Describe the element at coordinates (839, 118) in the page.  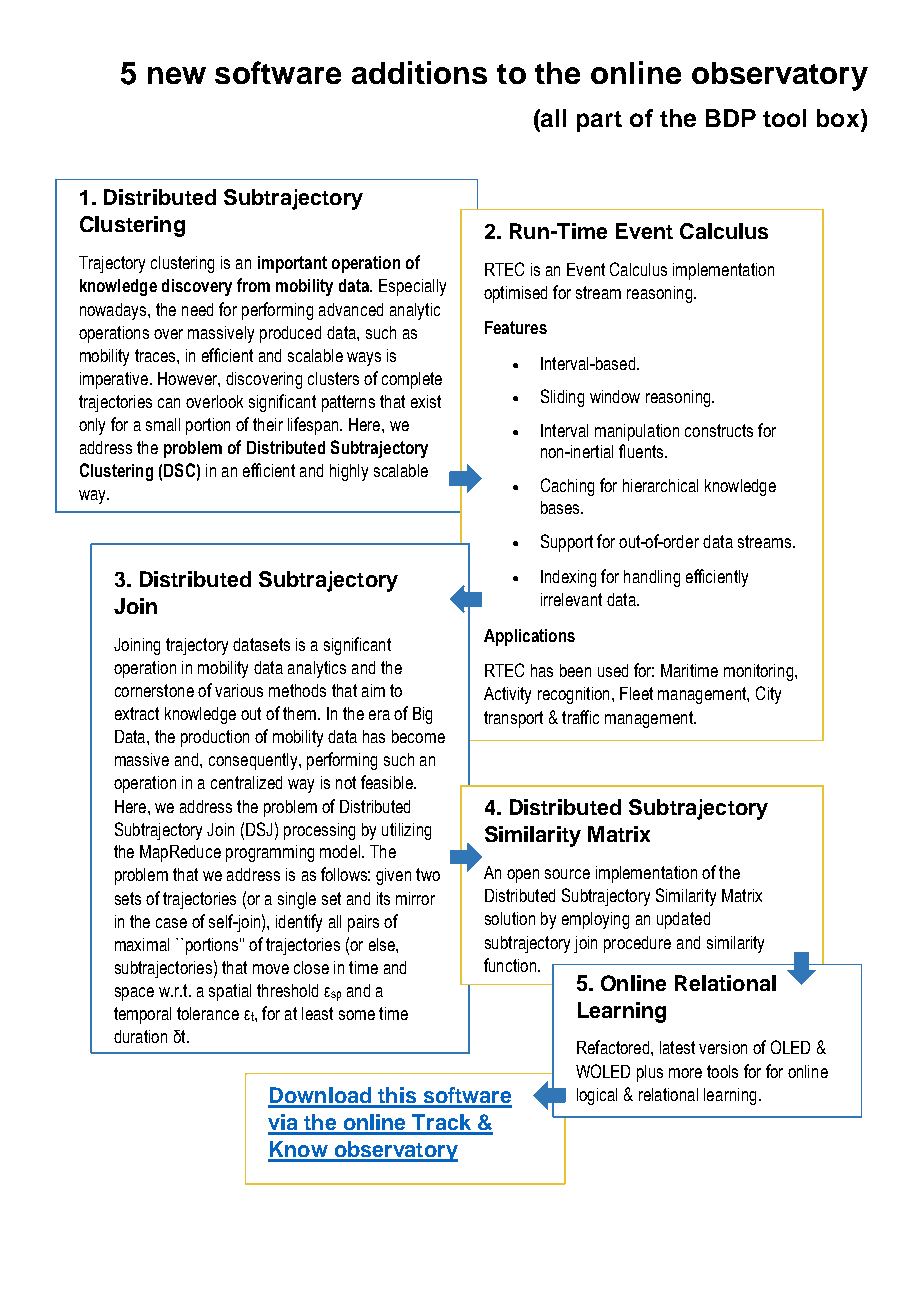
I see `box` at that location.
